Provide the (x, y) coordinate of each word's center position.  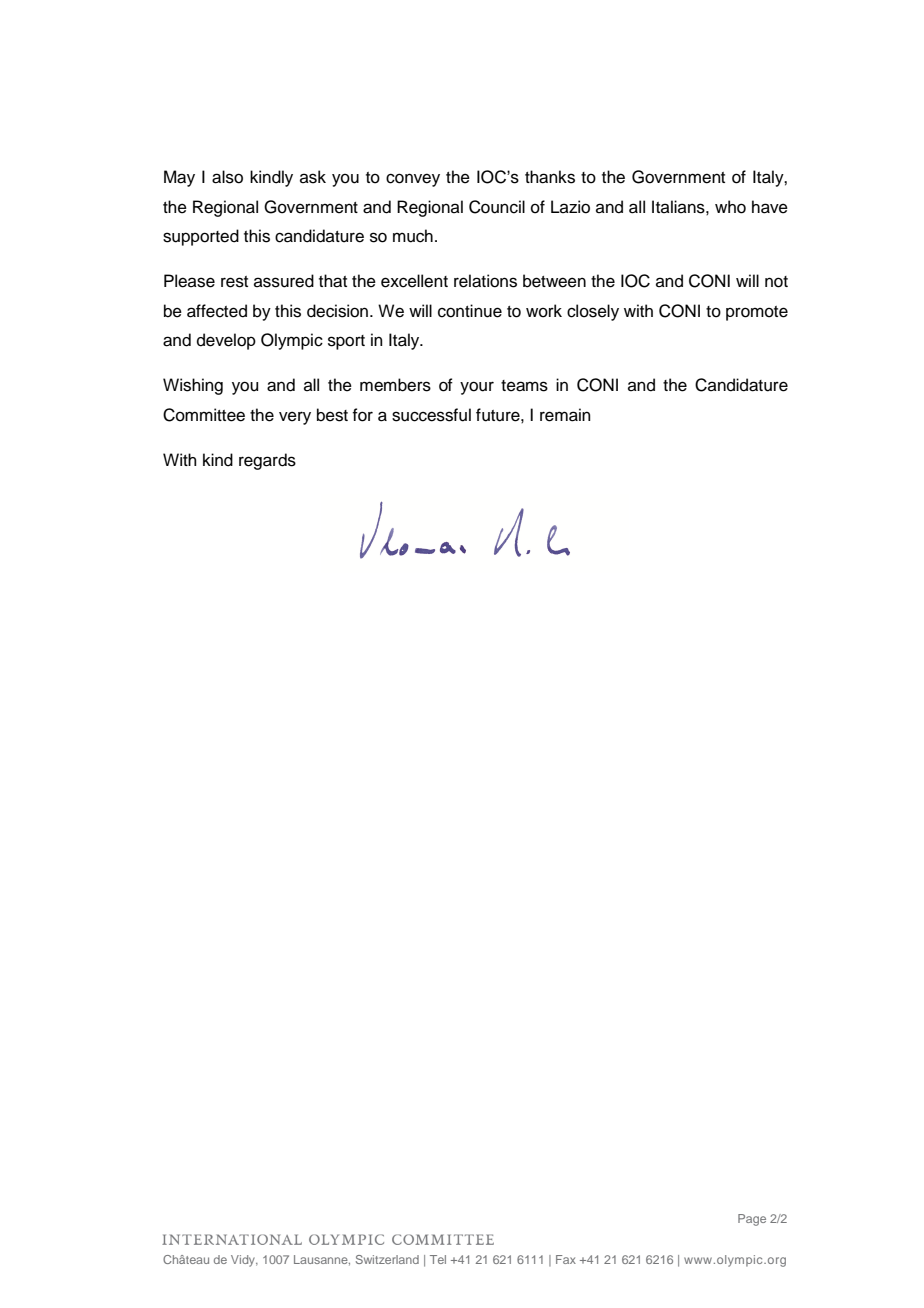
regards (267, 461)
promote (757, 313)
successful (431, 415)
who (730, 207)
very (295, 418)
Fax (566, 1259)
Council (497, 207)
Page (752, 1220)
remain (565, 415)
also (227, 177)
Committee (204, 415)
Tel (438, 1259)
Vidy (244, 1261)
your (477, 388)
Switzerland (387, 1259)
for (362, 415)
